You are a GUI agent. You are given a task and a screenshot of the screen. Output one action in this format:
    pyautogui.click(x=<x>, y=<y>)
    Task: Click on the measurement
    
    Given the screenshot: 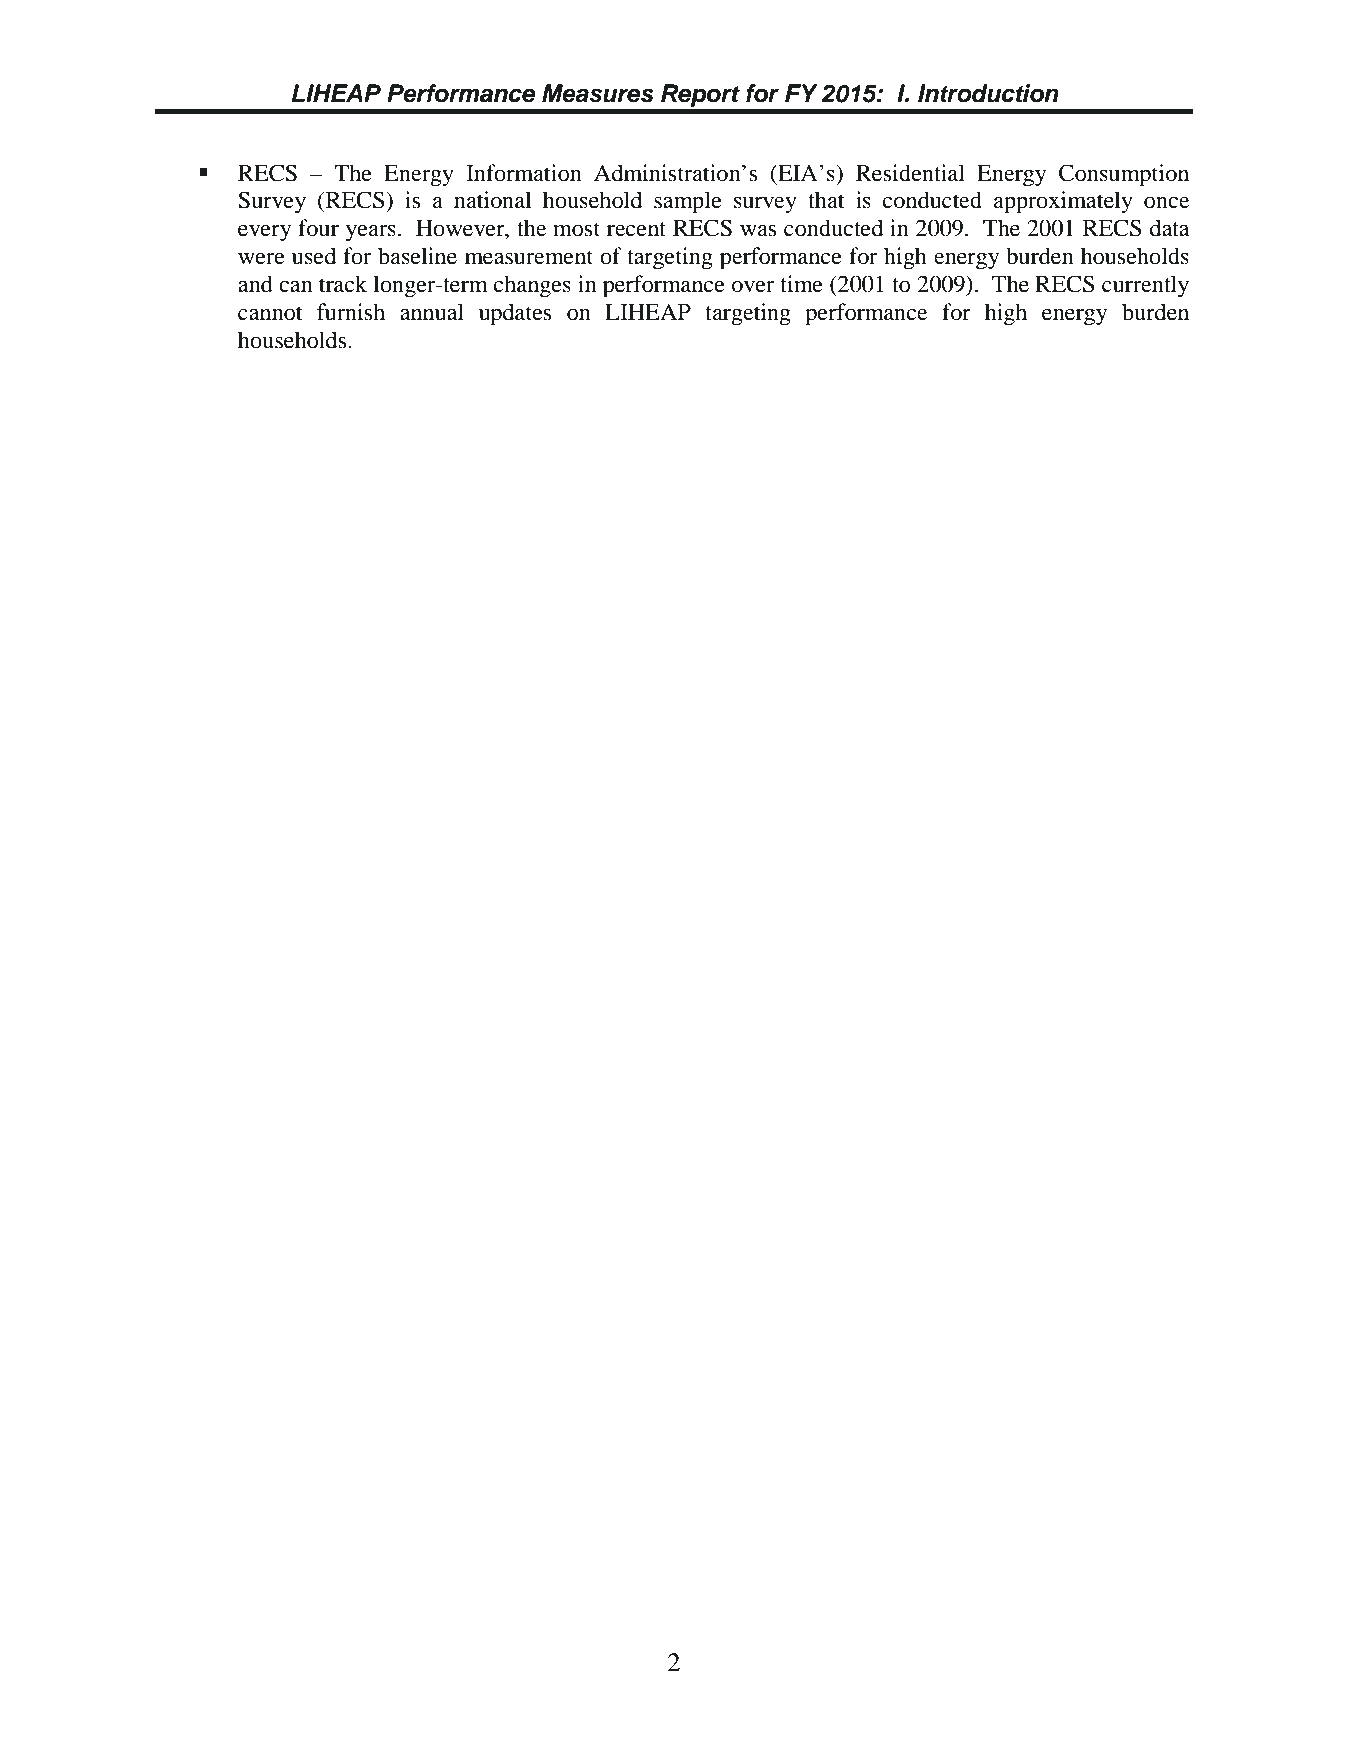 What is the action you would take?
    pyautogui.click(x=529, y=257)
